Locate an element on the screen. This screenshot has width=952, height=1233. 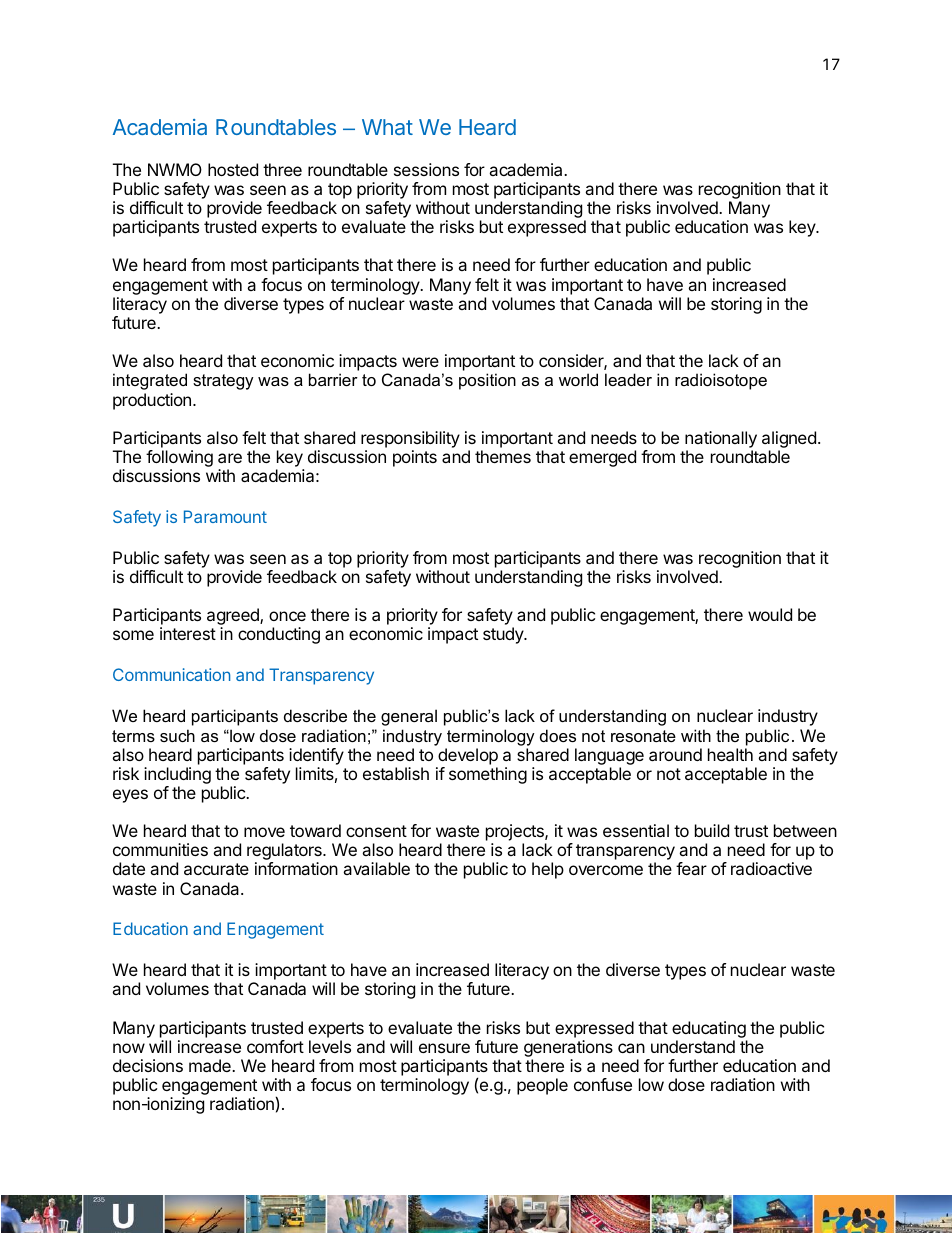
study is located at coordinates (504, 635).
